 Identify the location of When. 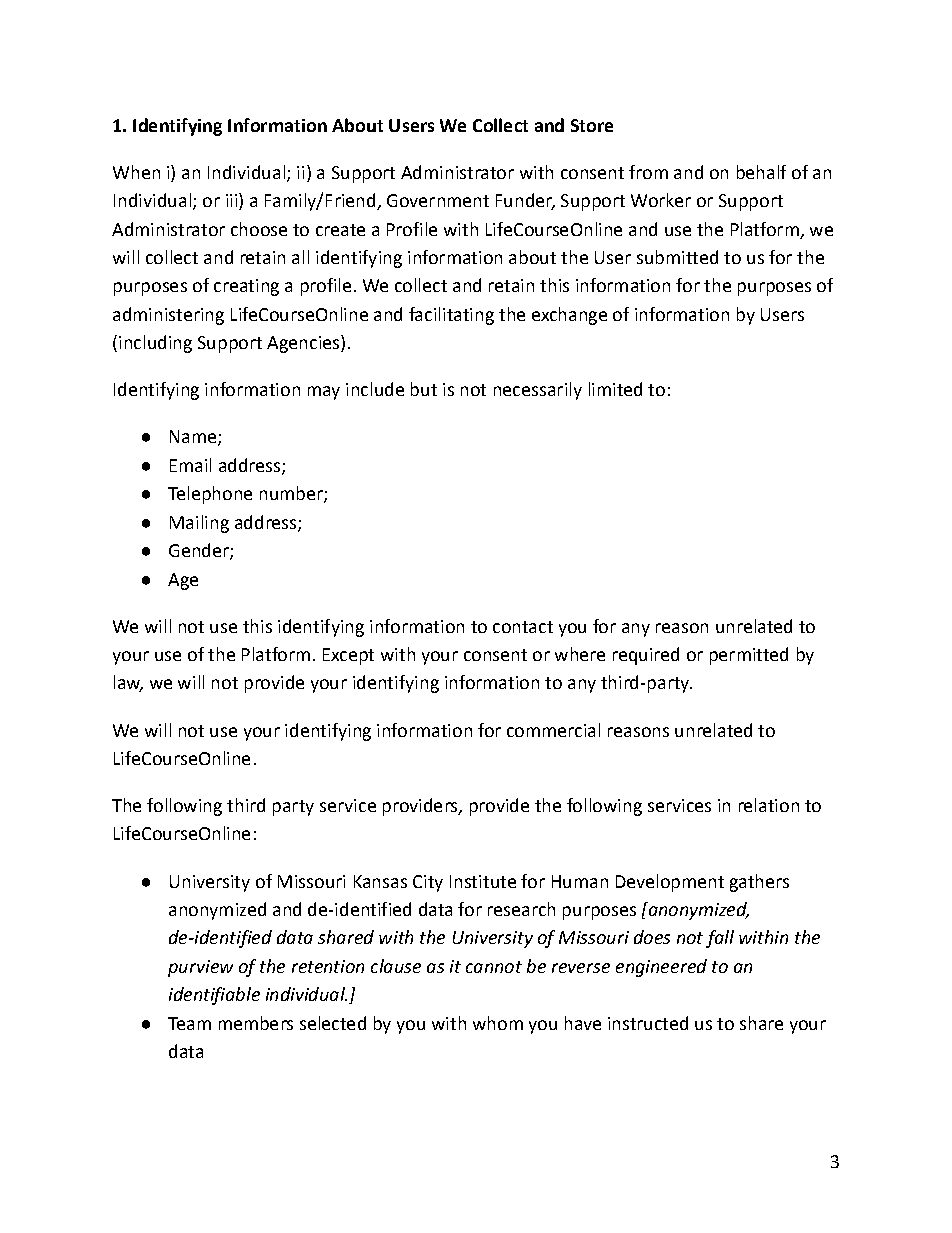
(136, 172).
